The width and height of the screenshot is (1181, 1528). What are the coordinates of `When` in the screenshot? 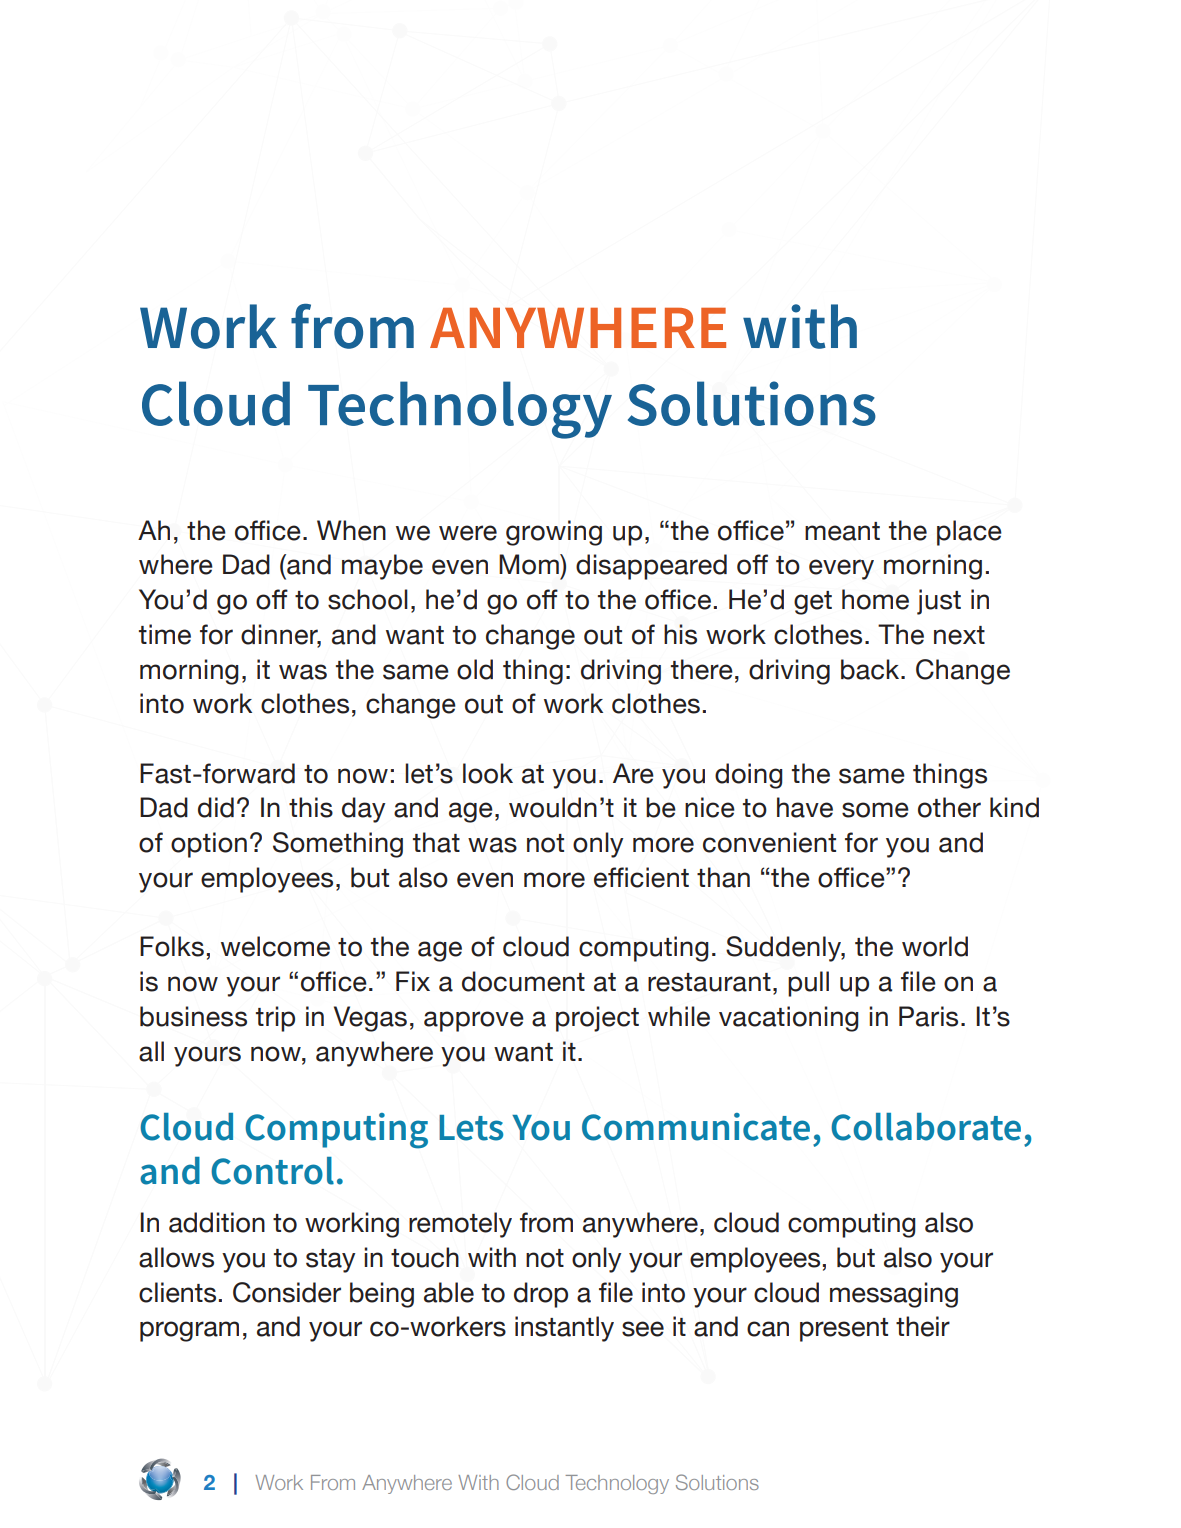 It's located at (351, 530).
